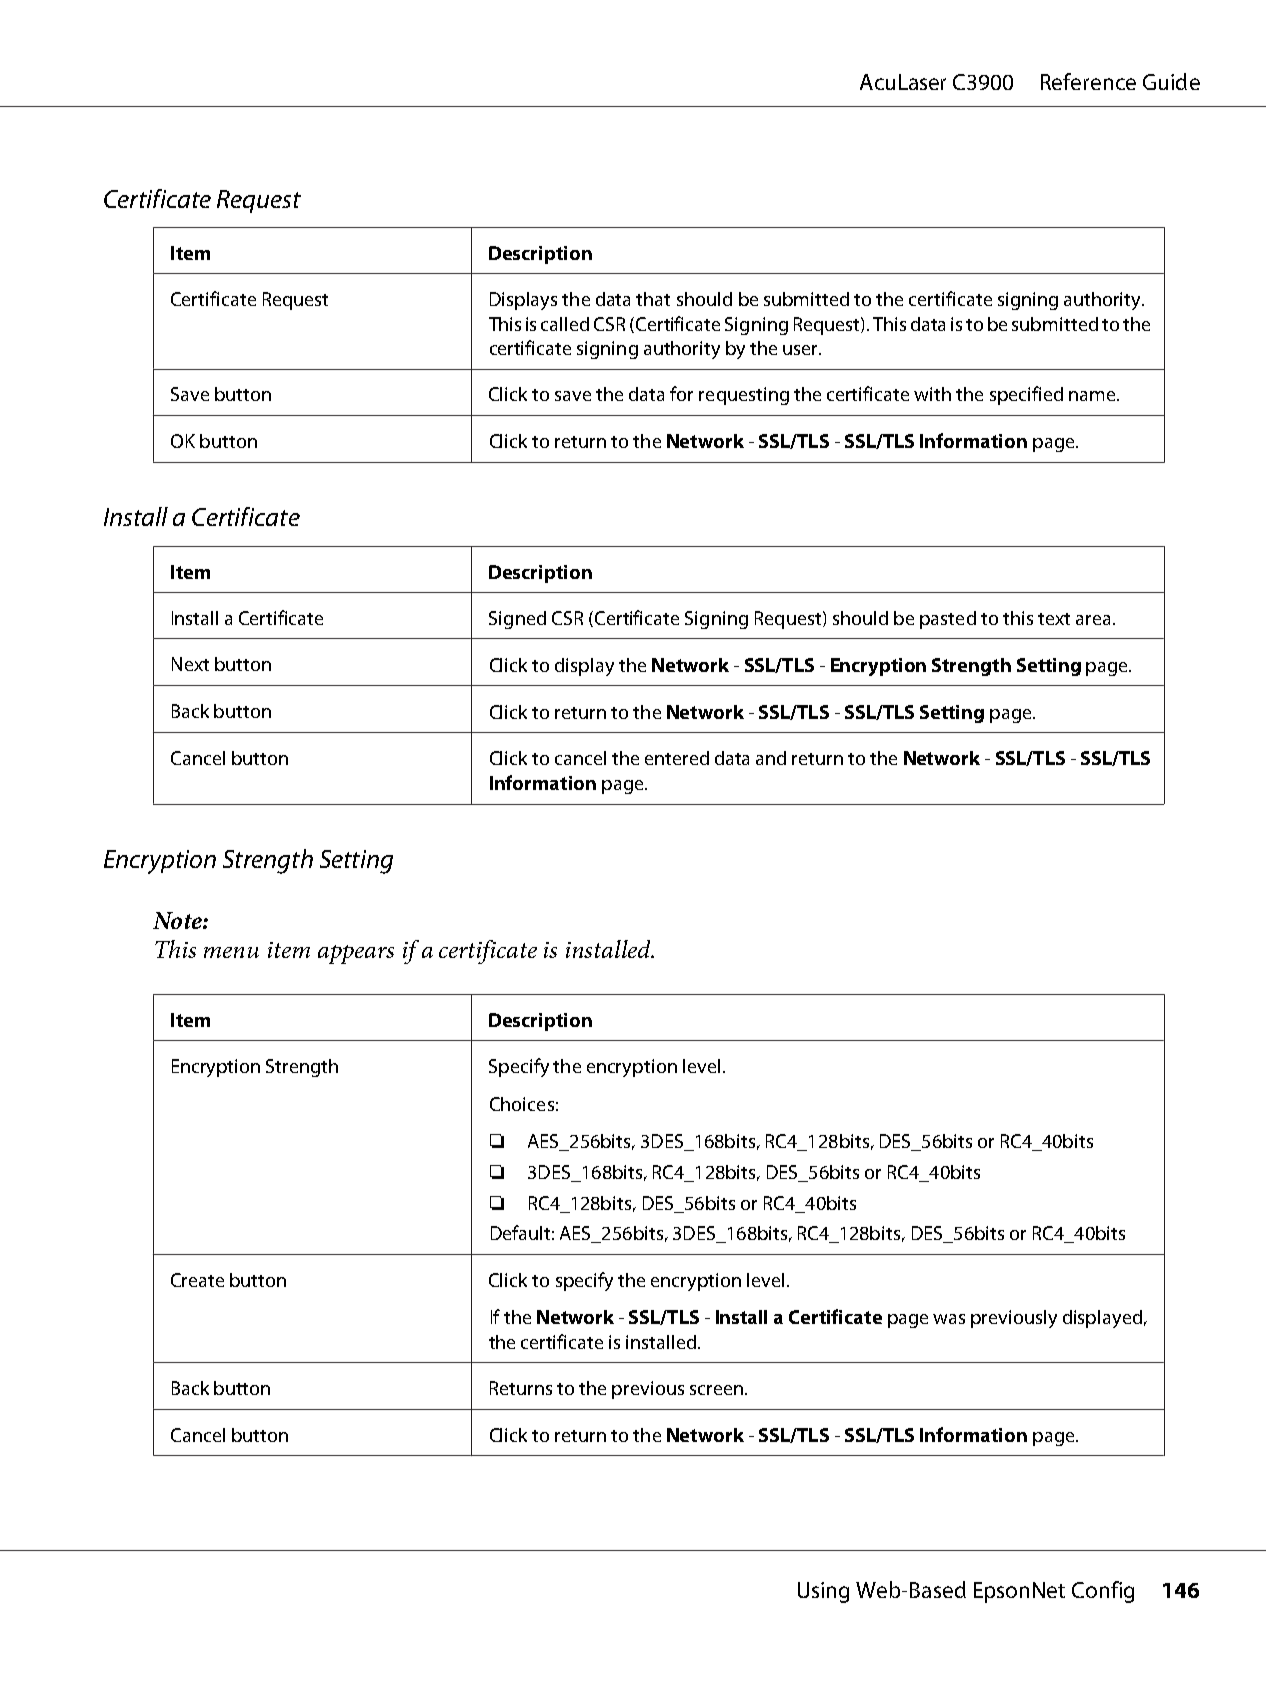 The image size is (1266, 1690). Describe the element at coordinates (653, 299) in the screenshot. I see `that` at that location.
